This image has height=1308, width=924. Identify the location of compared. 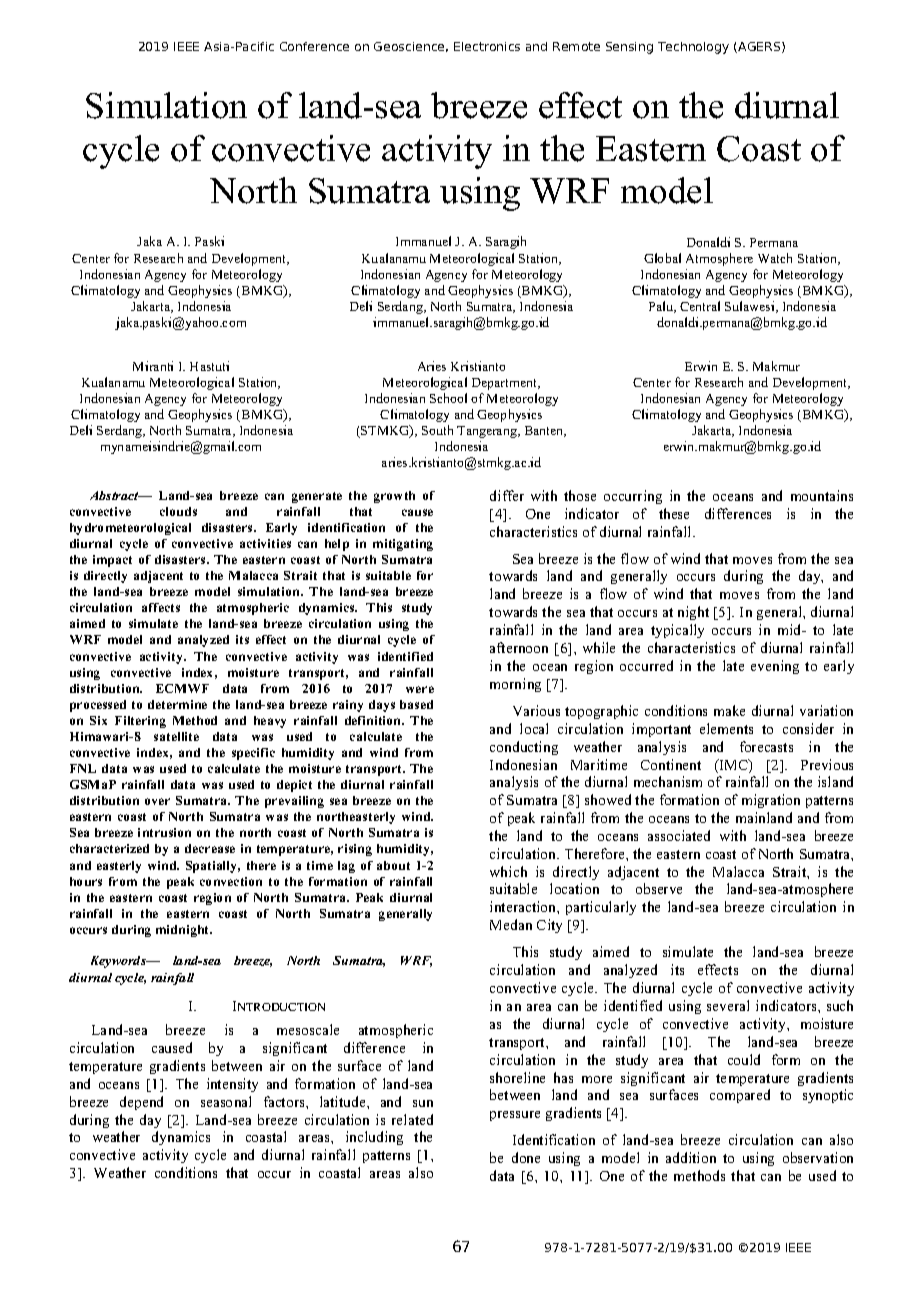
(740, 1096).
